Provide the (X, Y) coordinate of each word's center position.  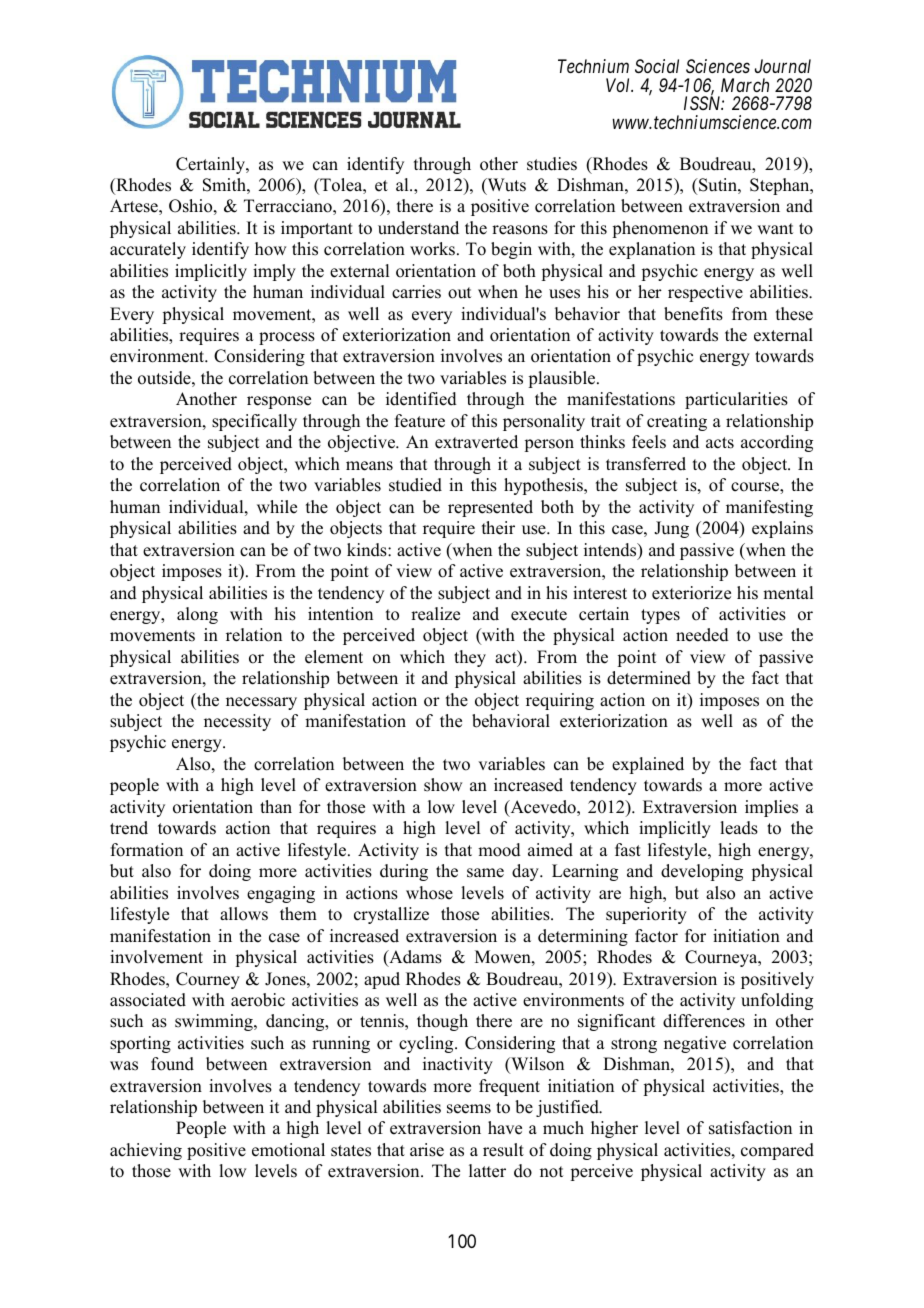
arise (427, 1150)
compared (777, 1151)
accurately (148, 250)
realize (435, 614)
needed (702, 635)
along (197, 615)
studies (552, 164)
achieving (146, 1151)
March (745, 85)
